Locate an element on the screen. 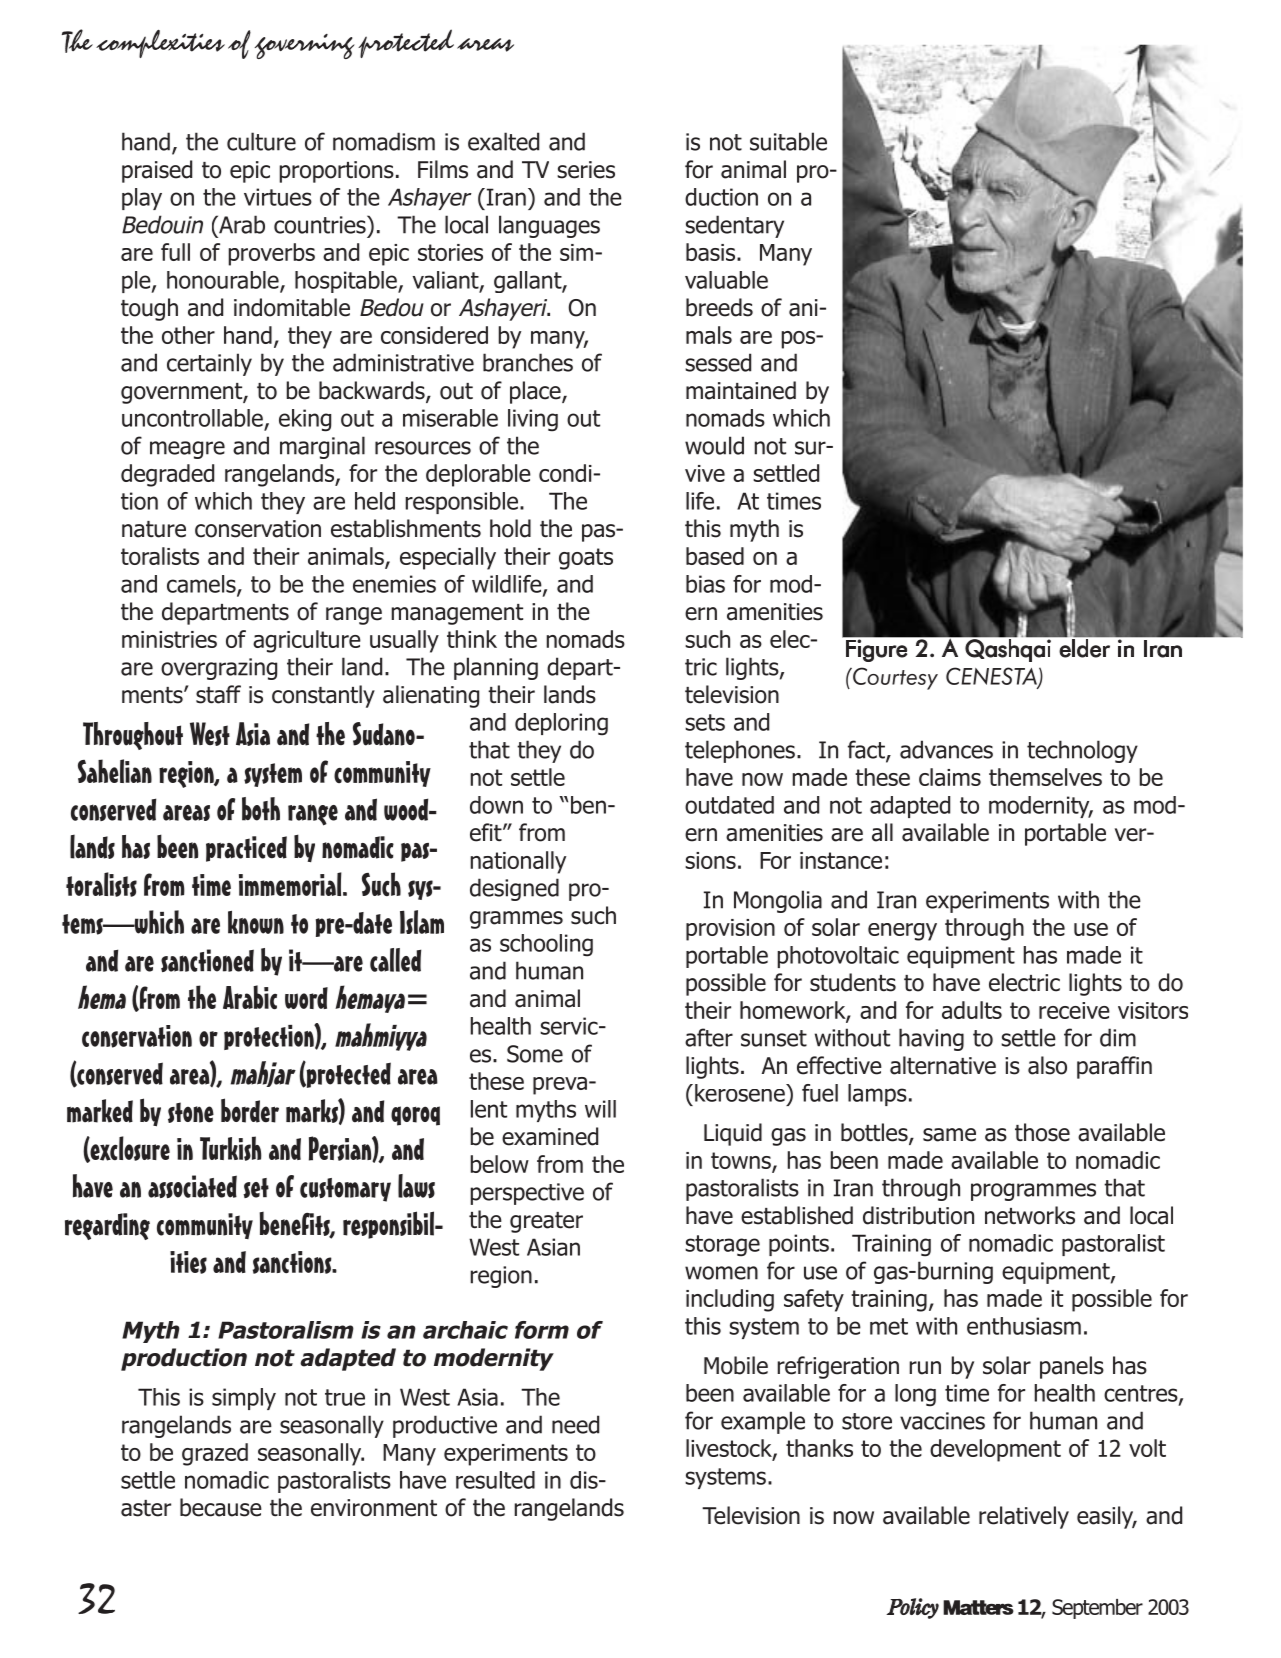 The height and width of the screenshot is (1658, 1281). themselves is located at coordinates (1045, 777).
